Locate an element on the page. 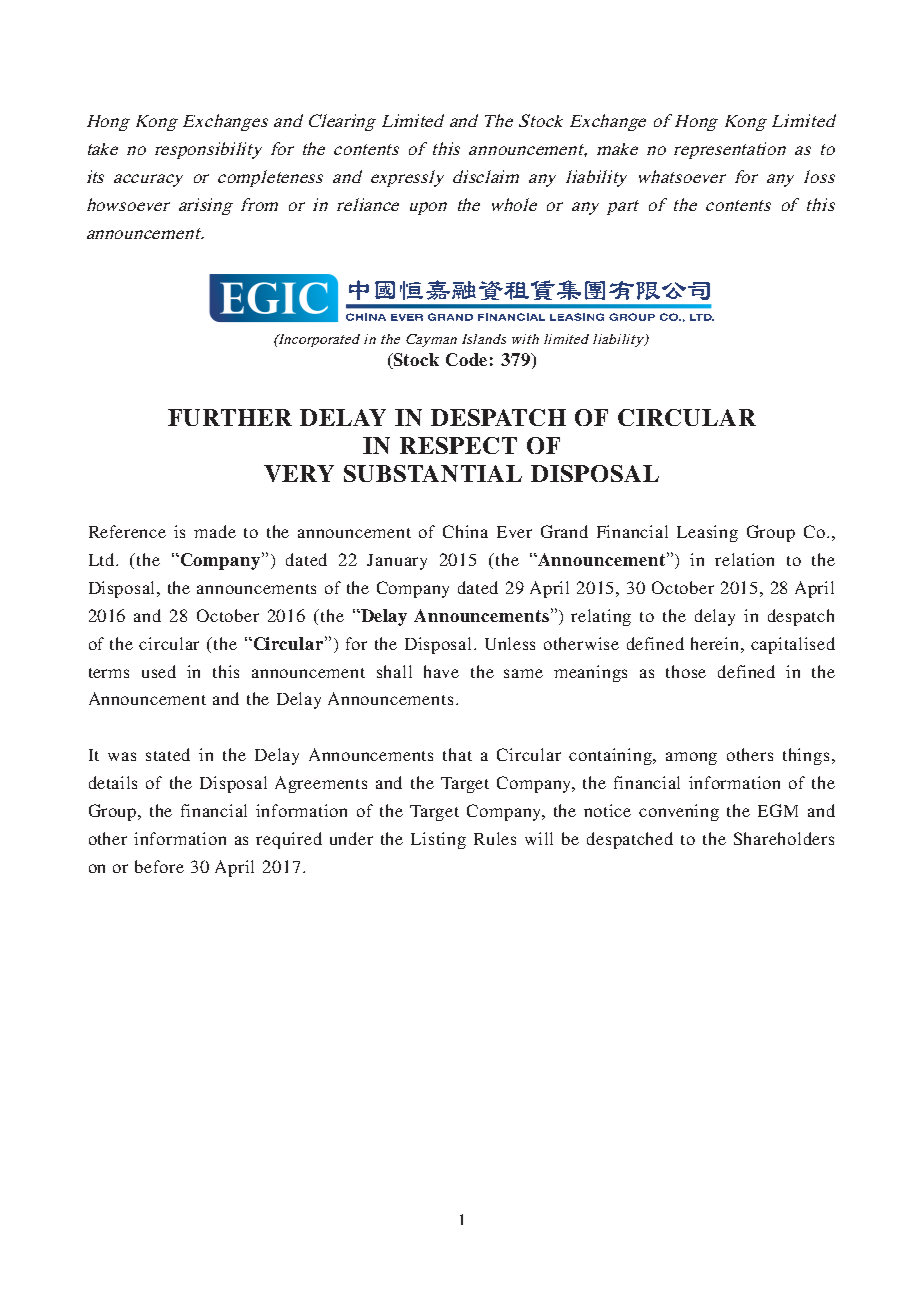 This image has height=1308, width=924. among is located at coordinates (691, 758).
